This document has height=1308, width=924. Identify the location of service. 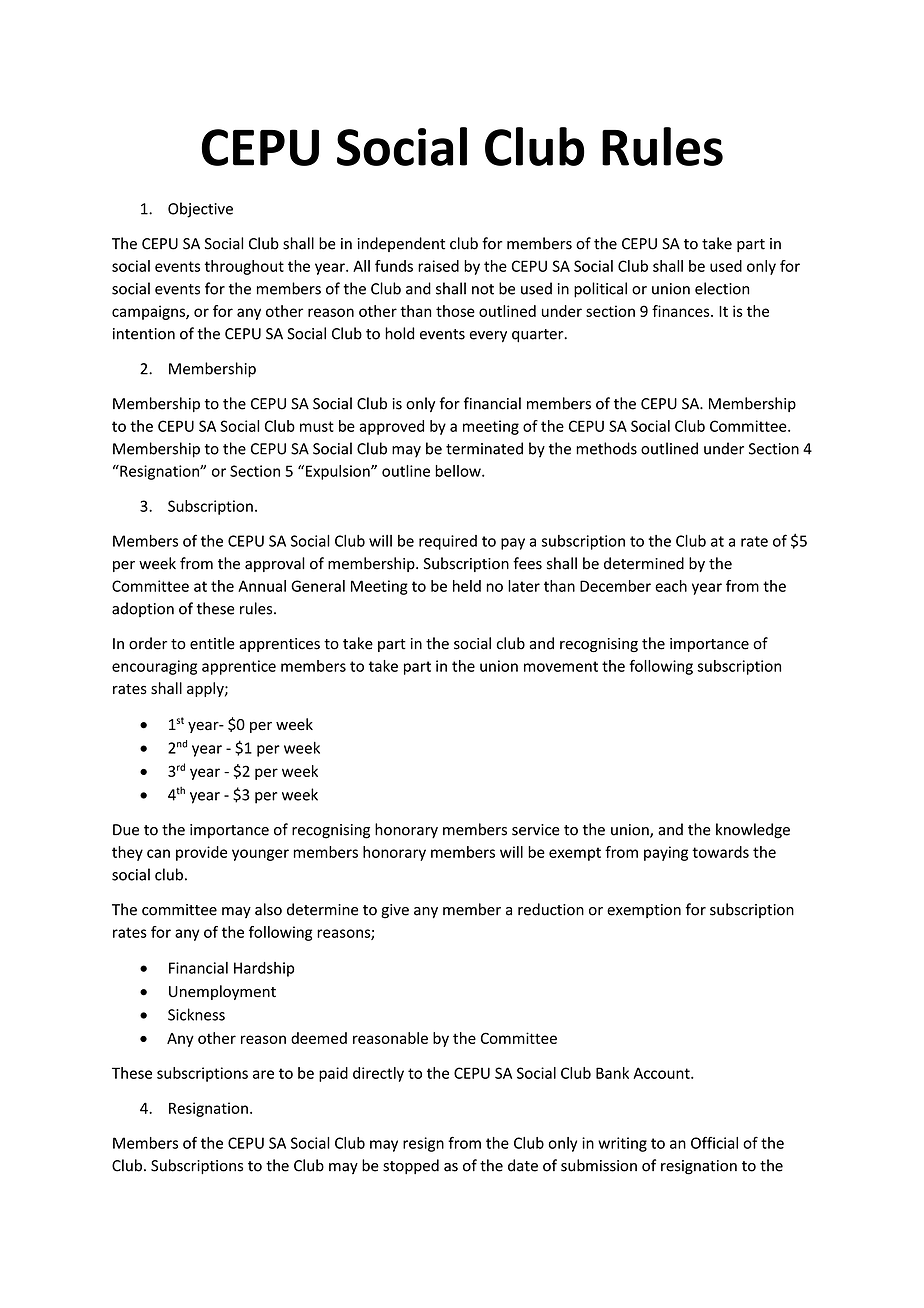
(536, 830).
